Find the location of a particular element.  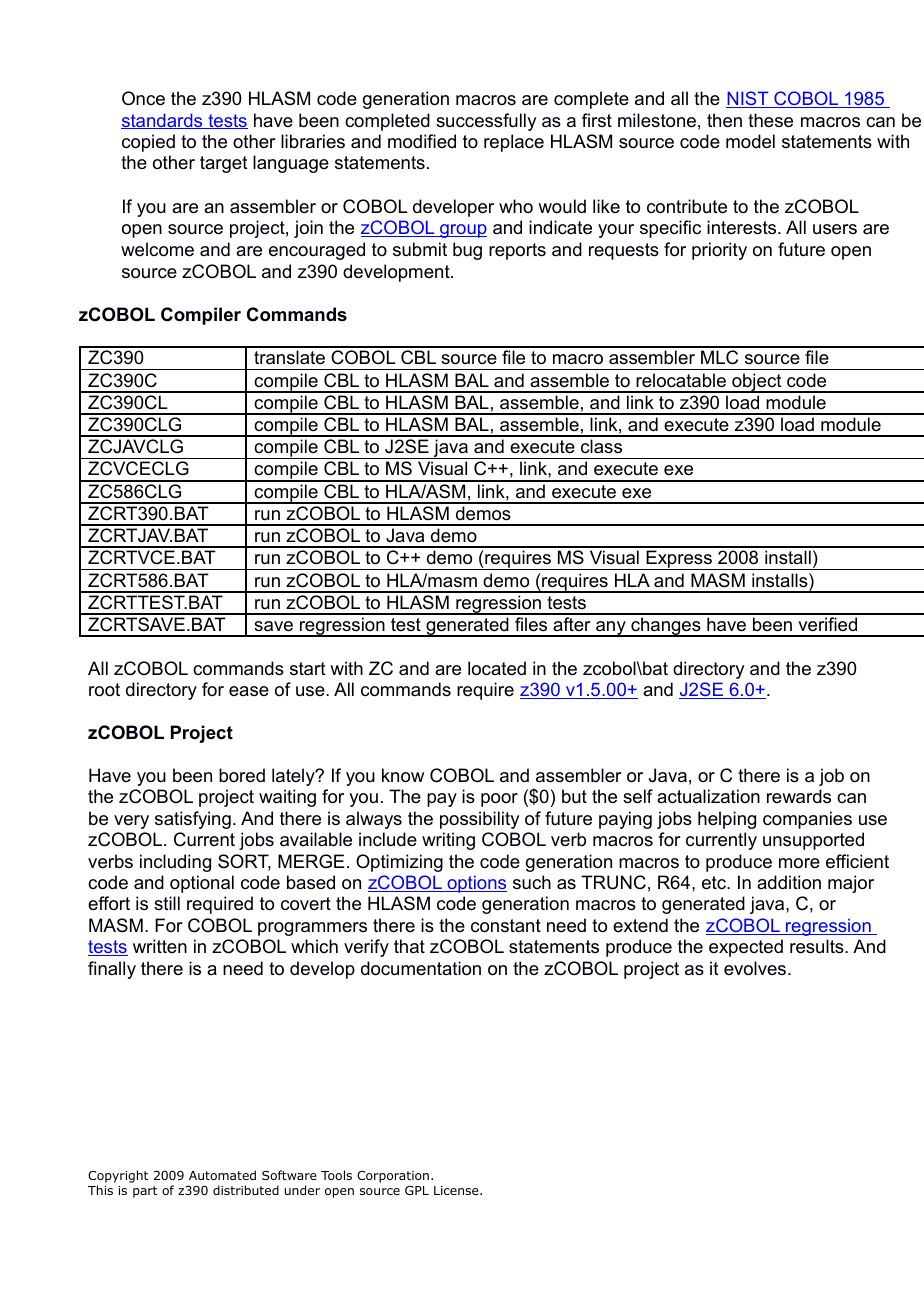

Automated is located at coordinates (222, 1175).
